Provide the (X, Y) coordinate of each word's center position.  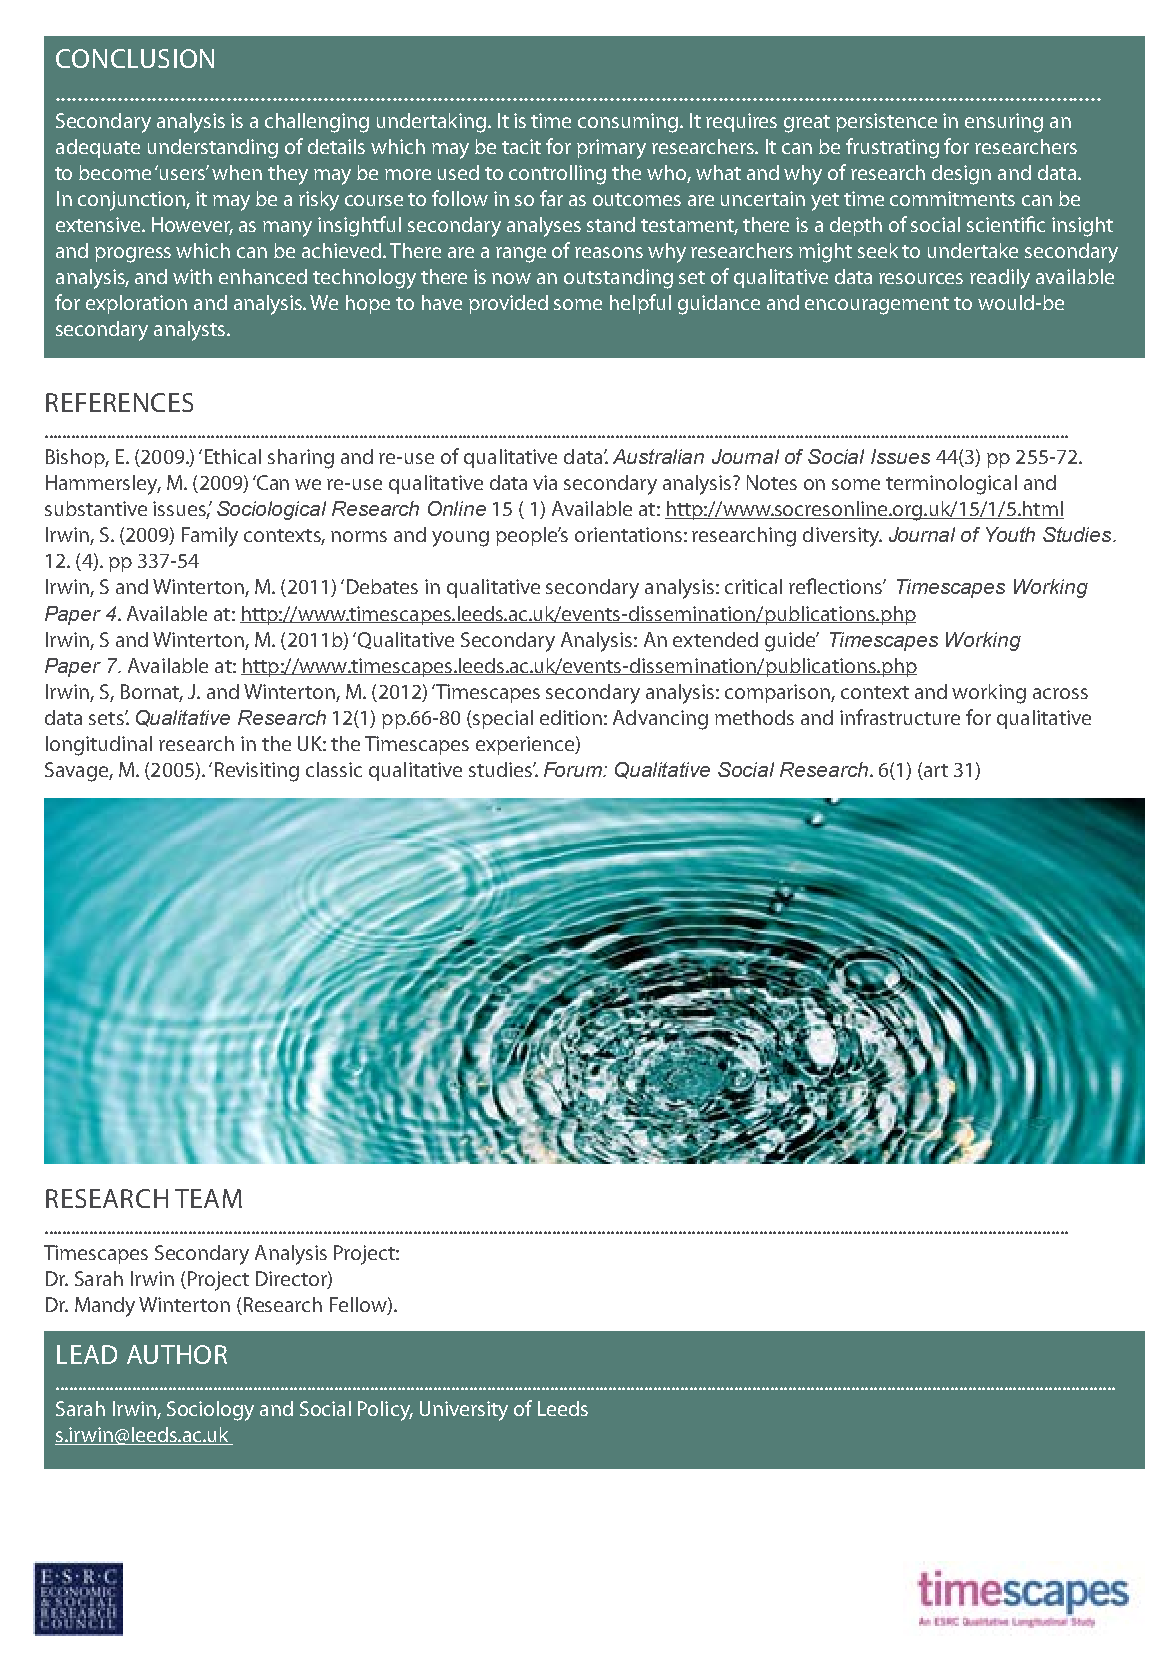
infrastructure (900, 717)
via (545, 482)
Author (177, 1354)
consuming (628, 123)
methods (754, 717)
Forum (574, 769)
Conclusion (135, 58)
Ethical (233, 456)
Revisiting (257, 772)
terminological (951, 485)
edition (571, 717)
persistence (886, 122)
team (208, 1198)
